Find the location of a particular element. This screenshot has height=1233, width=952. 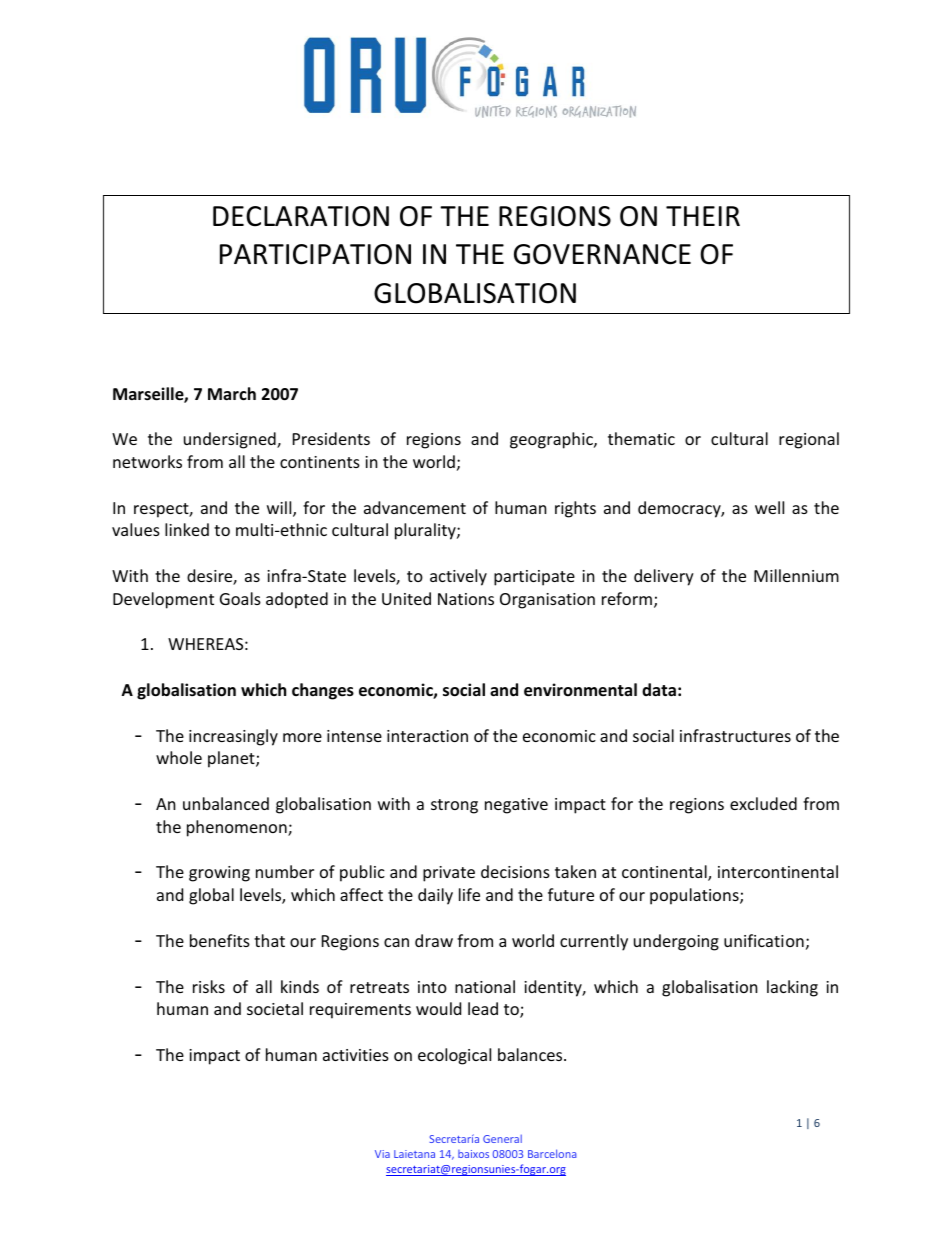

DECLARATION is located at coordinates (301, 216).
